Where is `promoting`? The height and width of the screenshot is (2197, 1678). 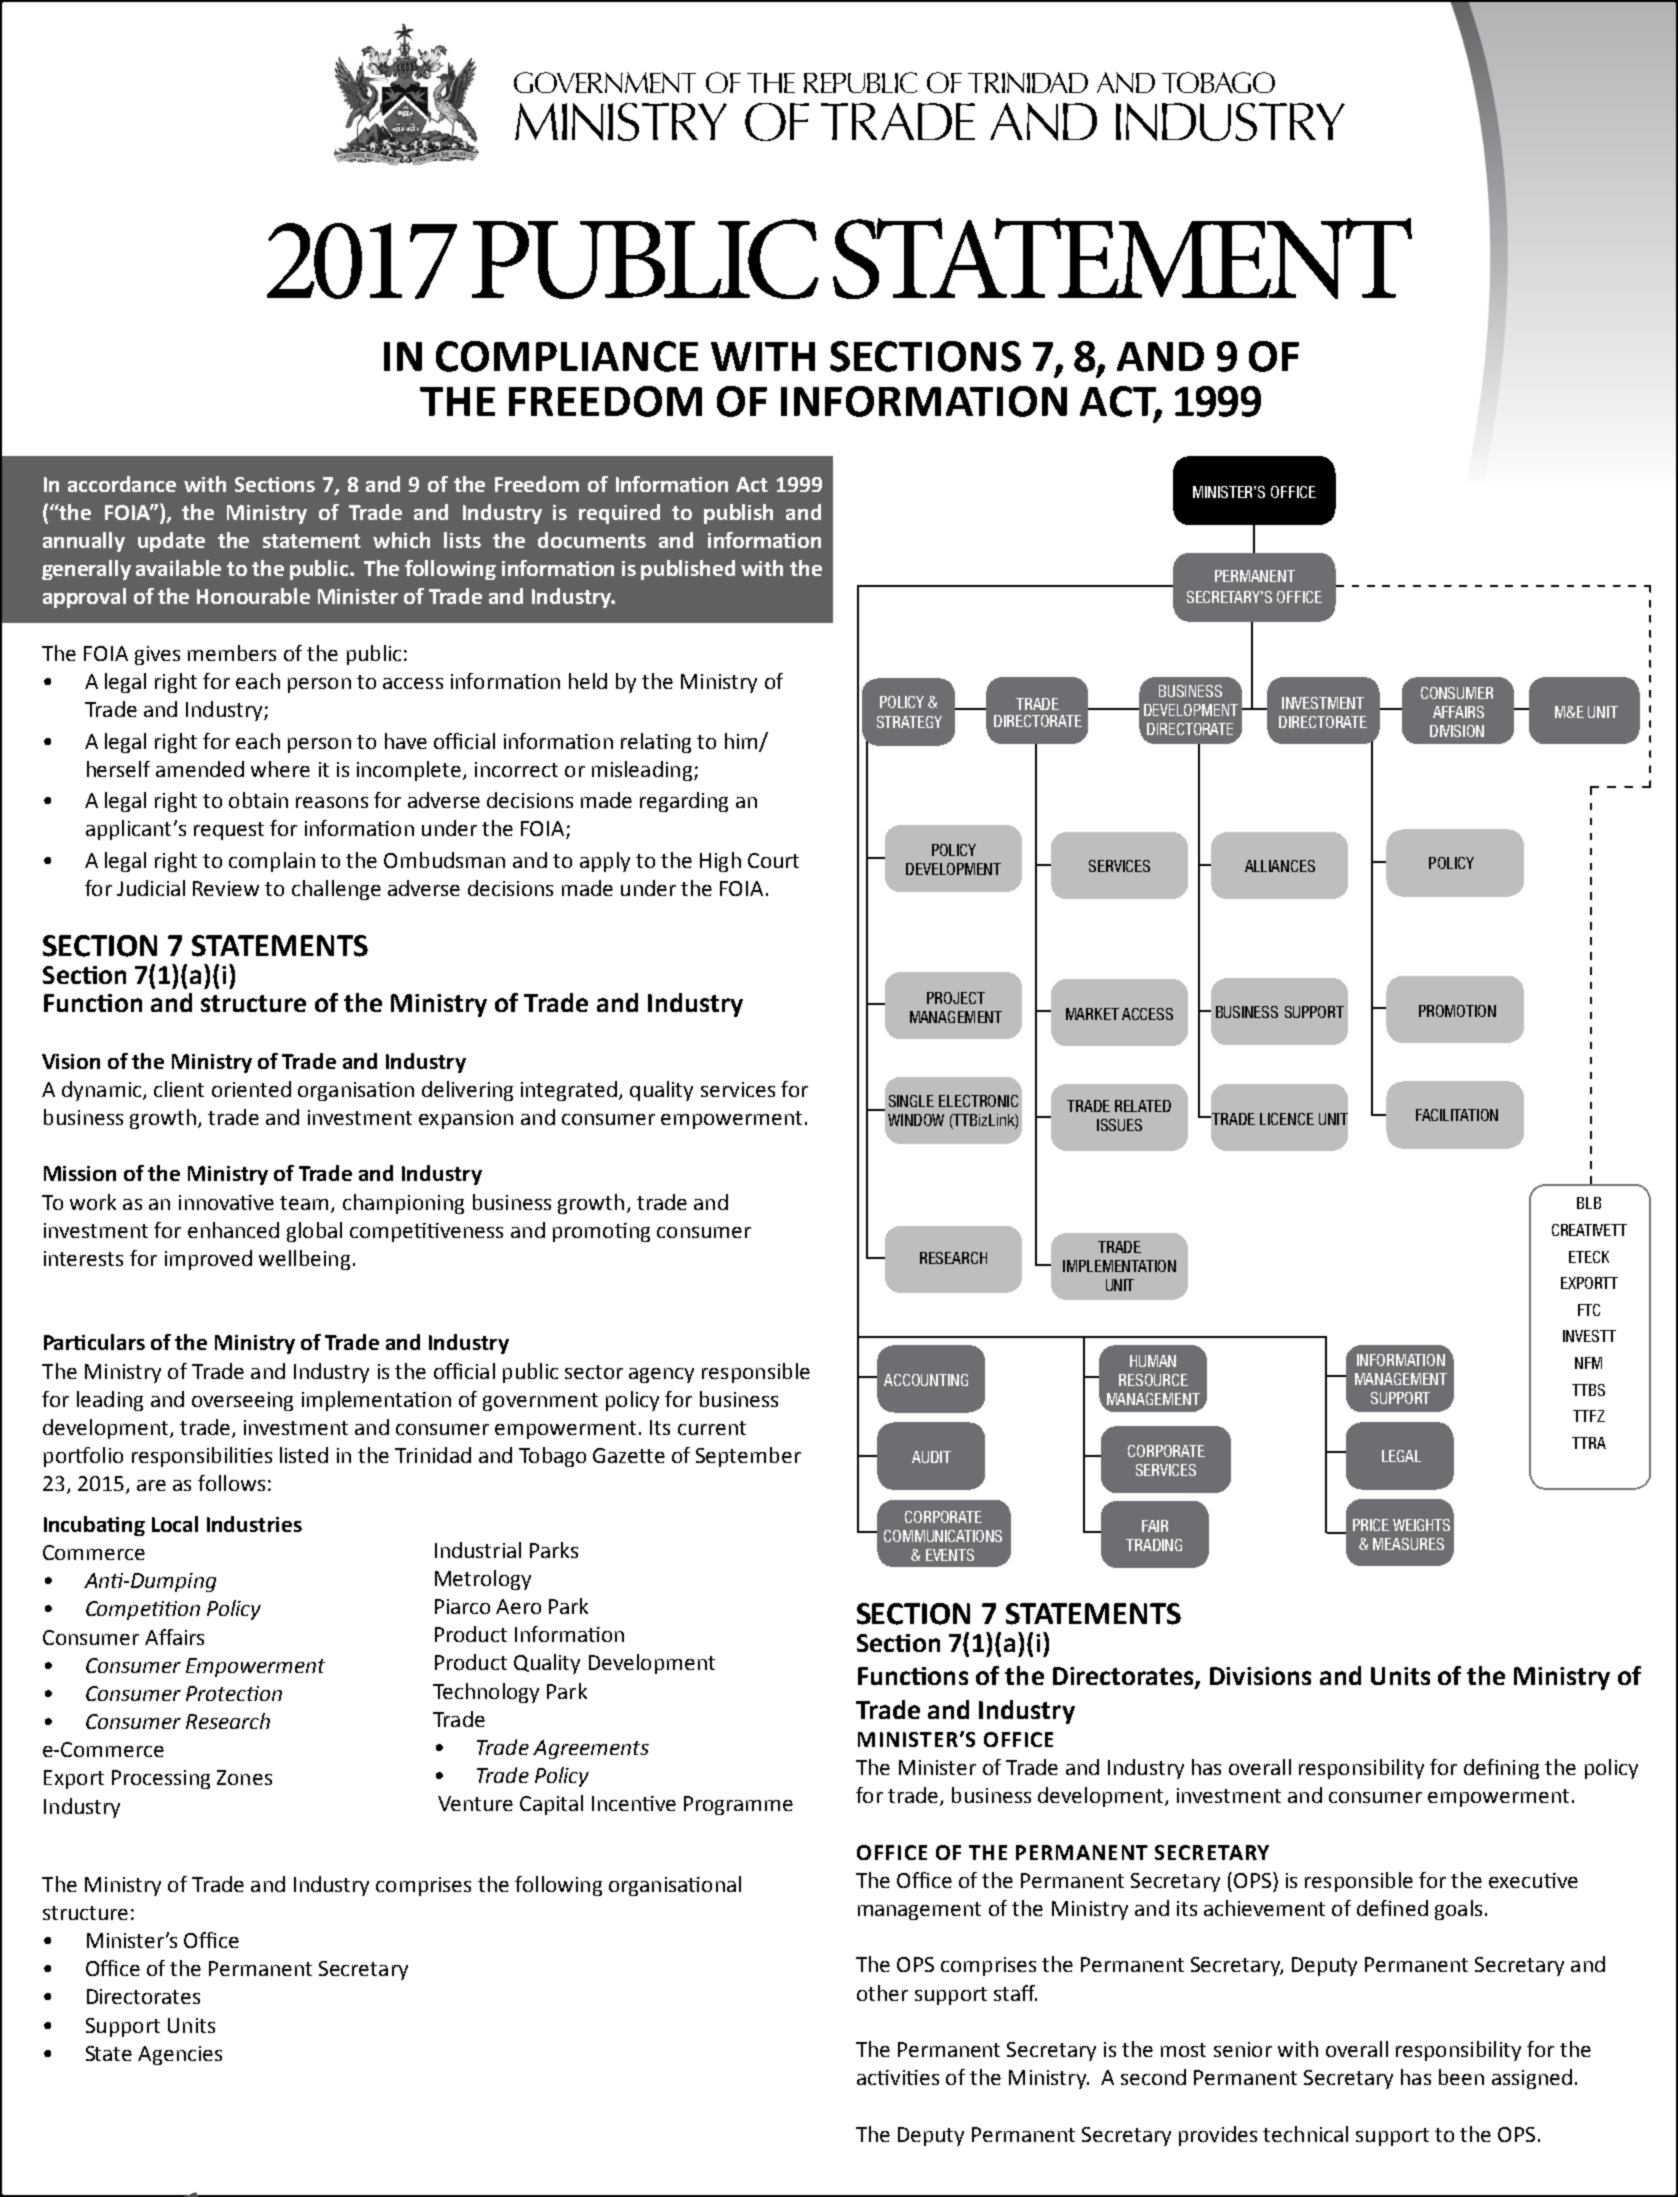 promoting is located at coordinates (601, 1232).
